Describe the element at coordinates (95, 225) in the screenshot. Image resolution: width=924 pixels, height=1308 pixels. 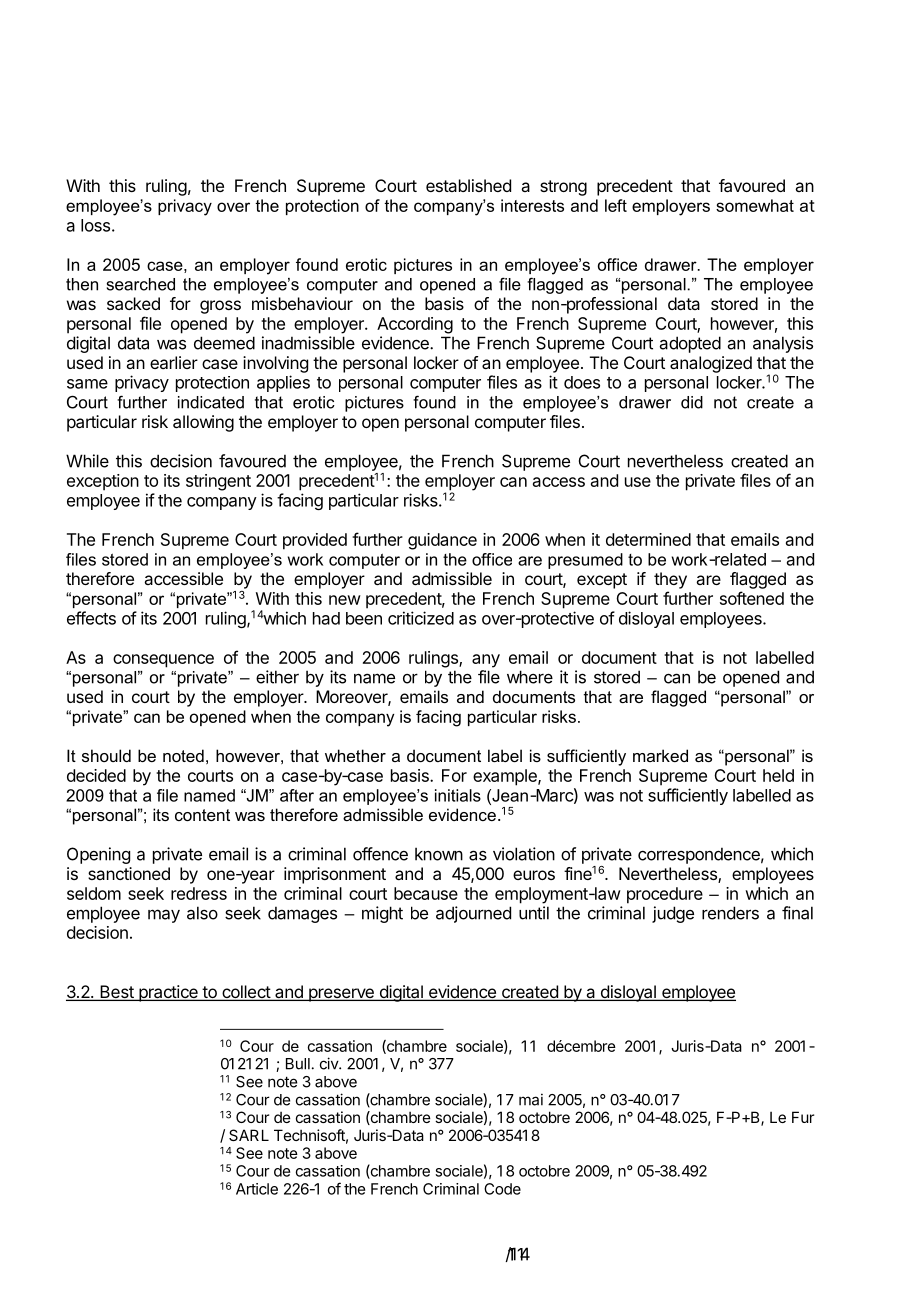
I see `loss` at that location.
